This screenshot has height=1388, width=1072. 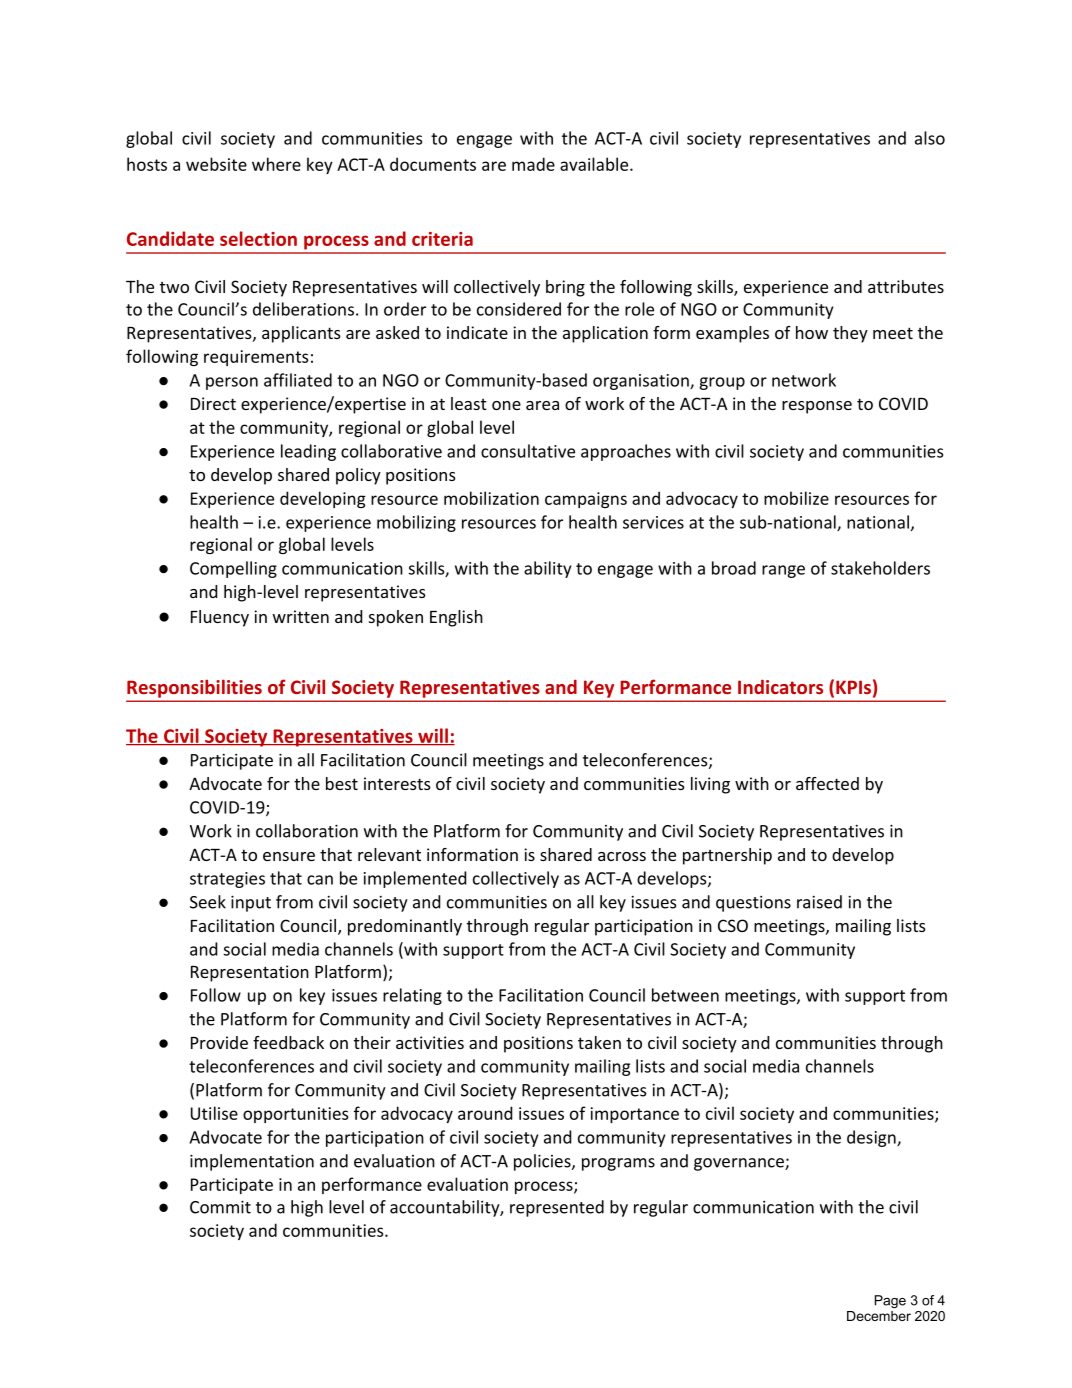 I want to click on Commit, so click(x=220, y=1207).
